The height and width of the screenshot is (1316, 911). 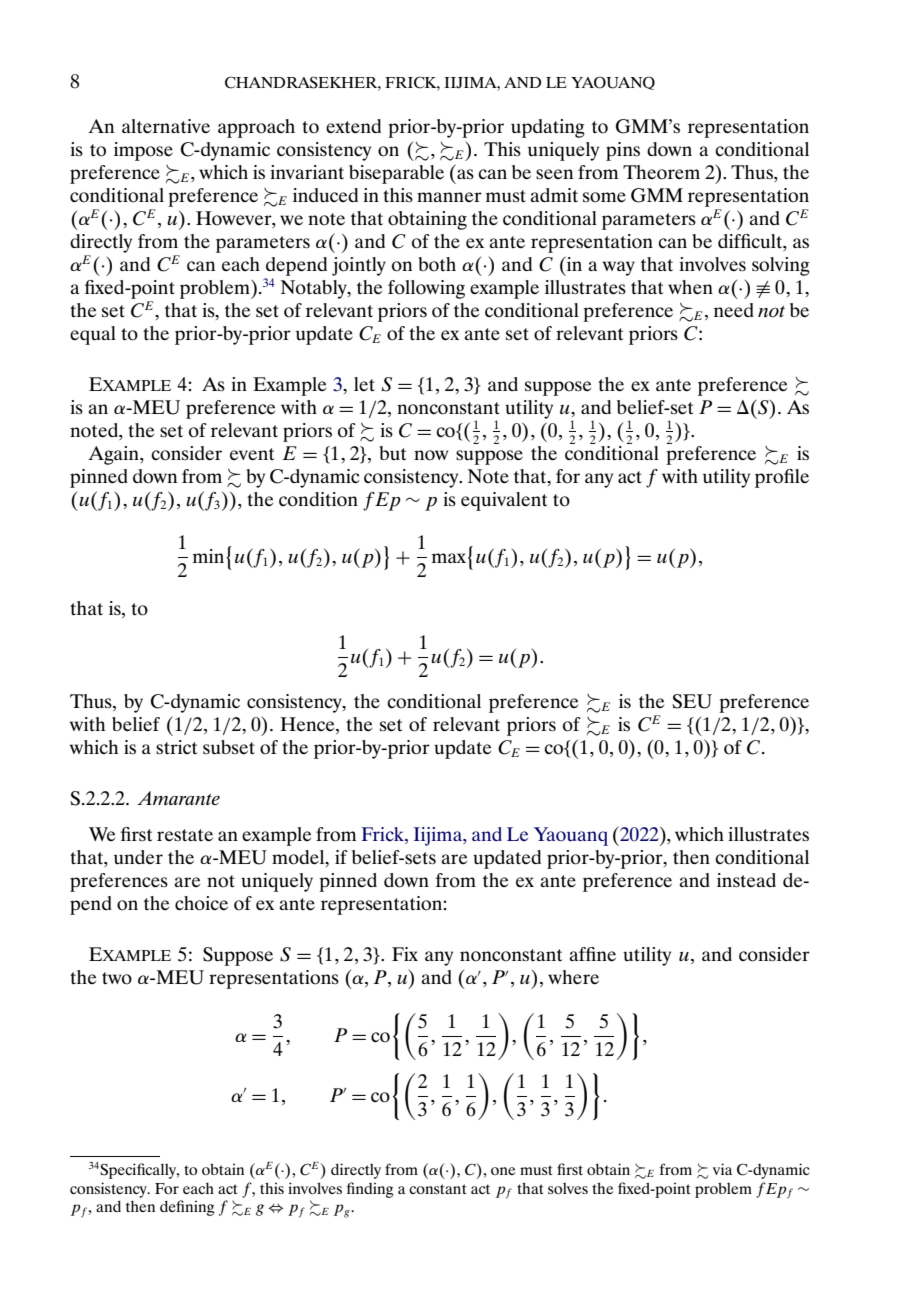 I want to click on now, so click(x=431, y=455).
